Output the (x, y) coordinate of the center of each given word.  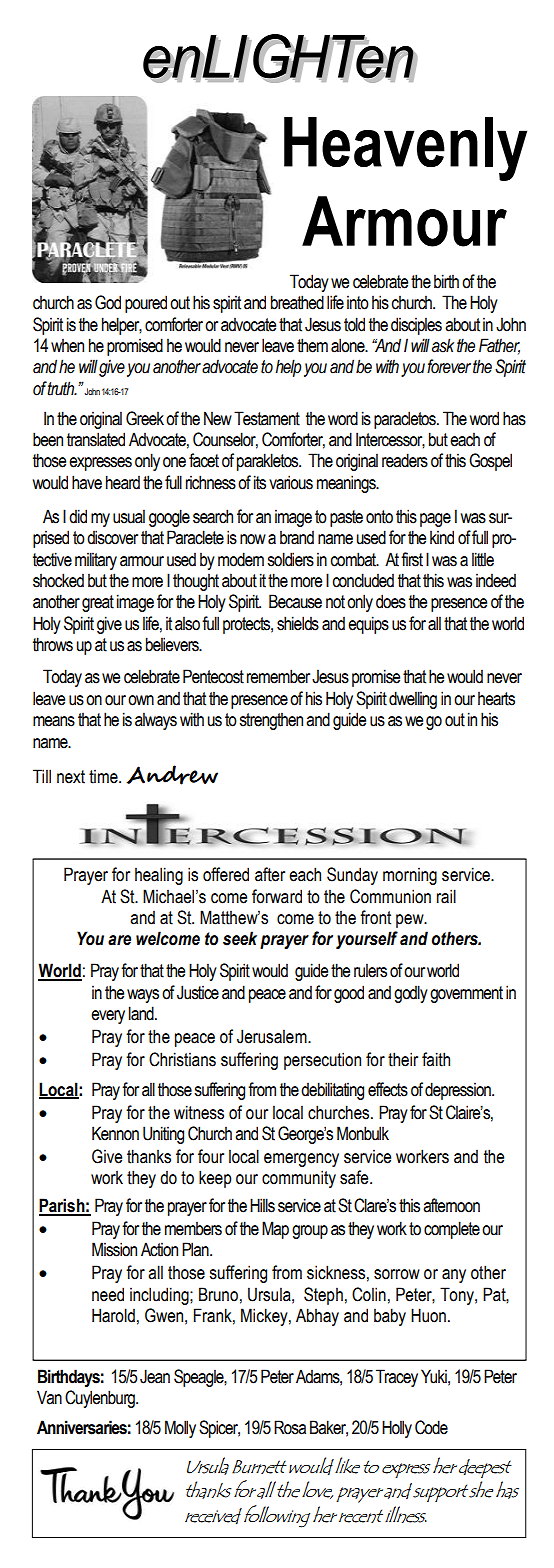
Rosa (290, 1427)
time (104, 776)
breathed (297, 302)
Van (49, 1397)
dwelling (413, 700)
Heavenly (405, 149)
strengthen (271, 721)
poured (146, 304)
